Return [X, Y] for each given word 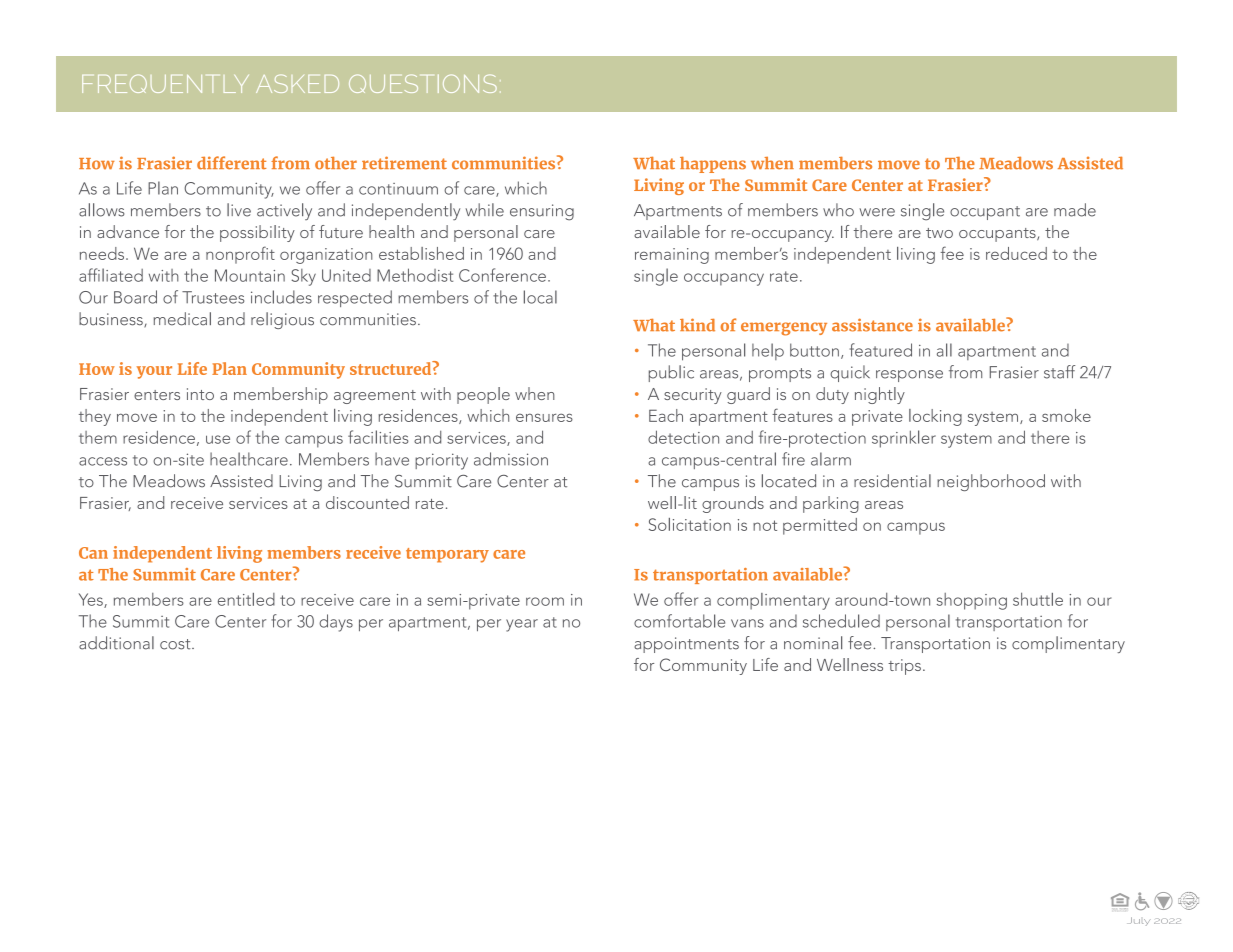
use [218, 439]
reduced [1016, 253]
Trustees [213, 297]
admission [511, 459]
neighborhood [991, 482]
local [540, 297]
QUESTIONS [423, 83]
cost [176, 644]
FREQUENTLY [165, 84]
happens [713, 165]
